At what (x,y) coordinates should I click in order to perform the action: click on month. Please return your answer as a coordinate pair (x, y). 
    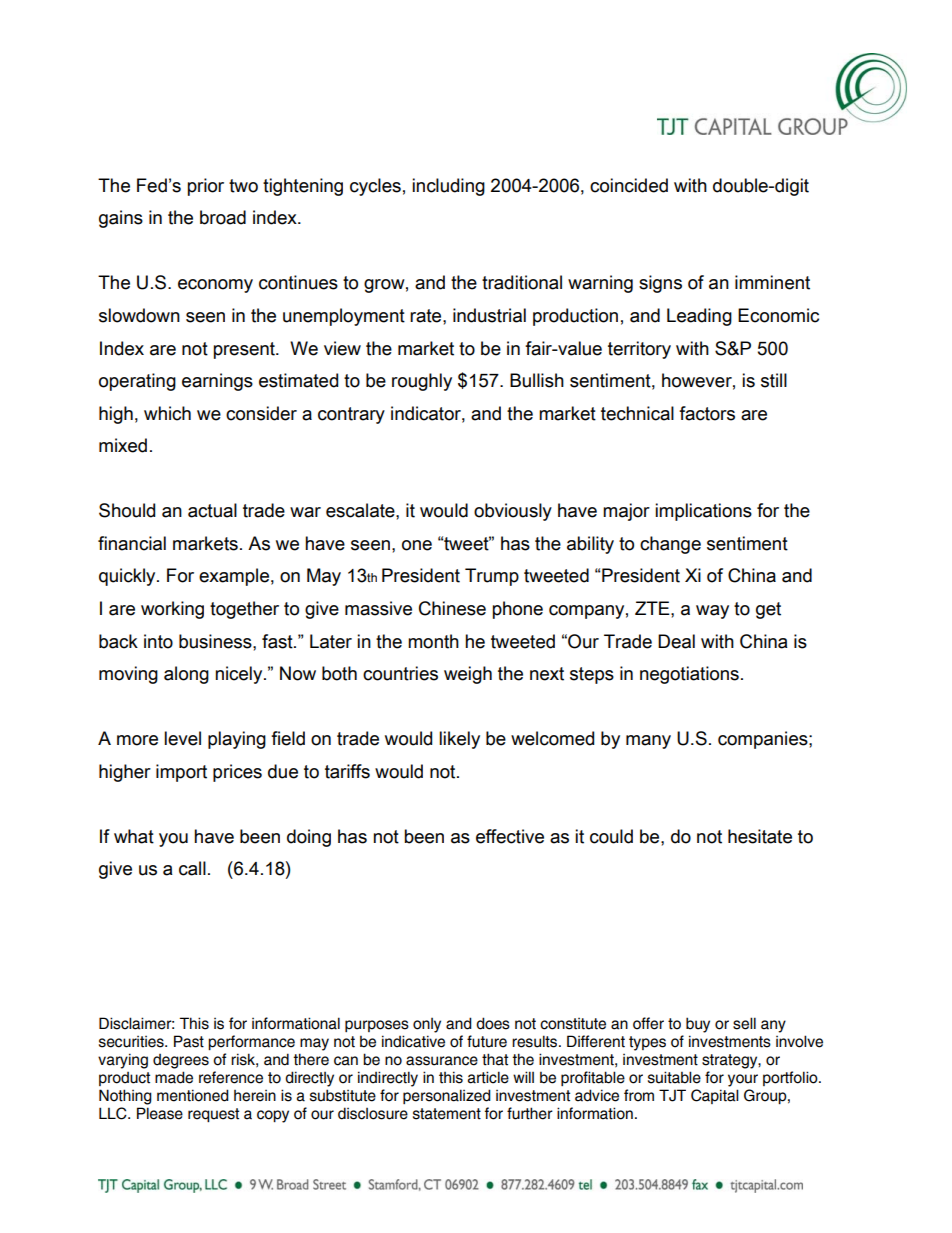
    Looking at the image, I should click on (433, 641).
